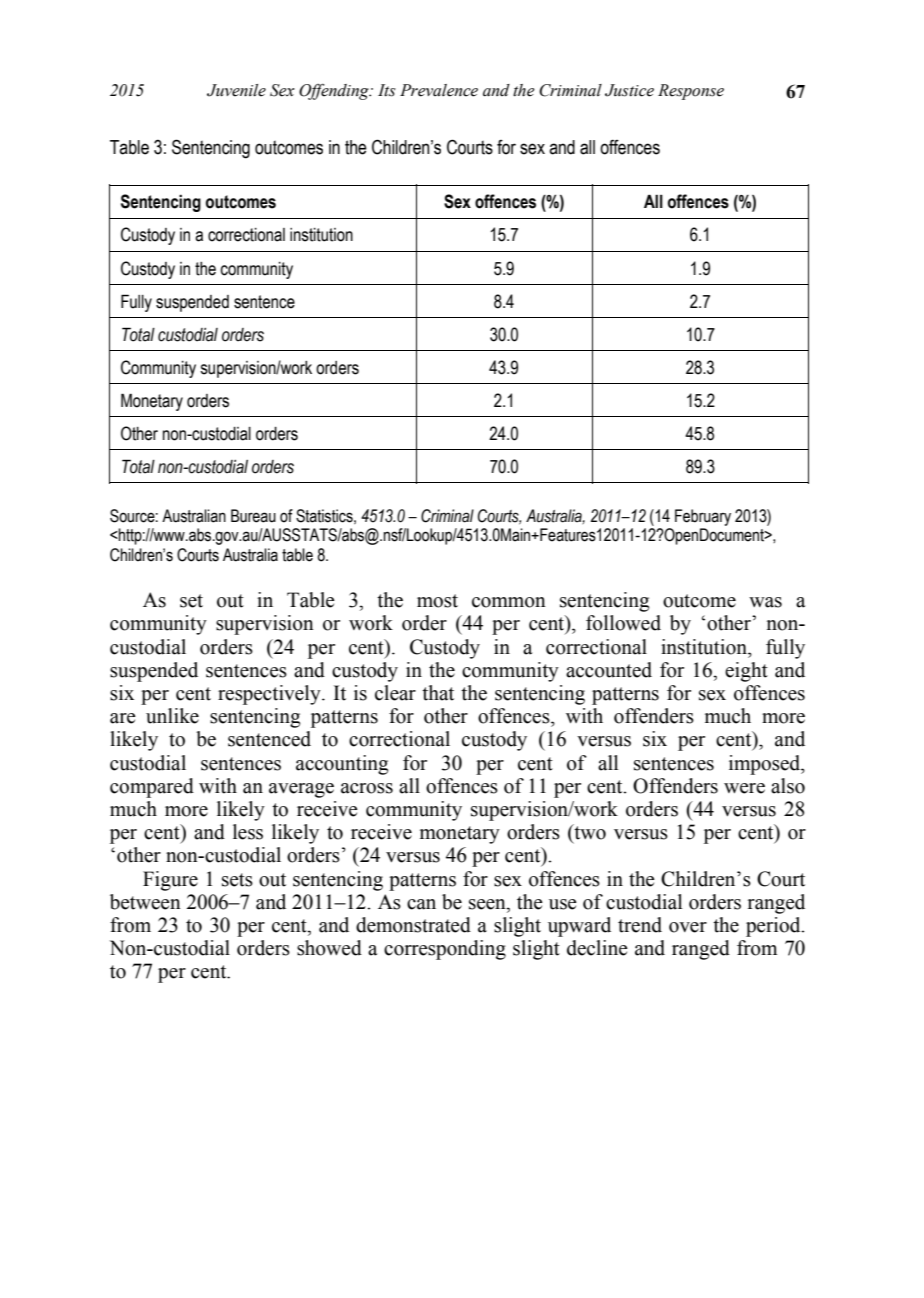 The image size is (924, 1298). What do you see at coordinates (691, 92) in the screenshot?
I see `Response` at bounding box center [691, 92].
